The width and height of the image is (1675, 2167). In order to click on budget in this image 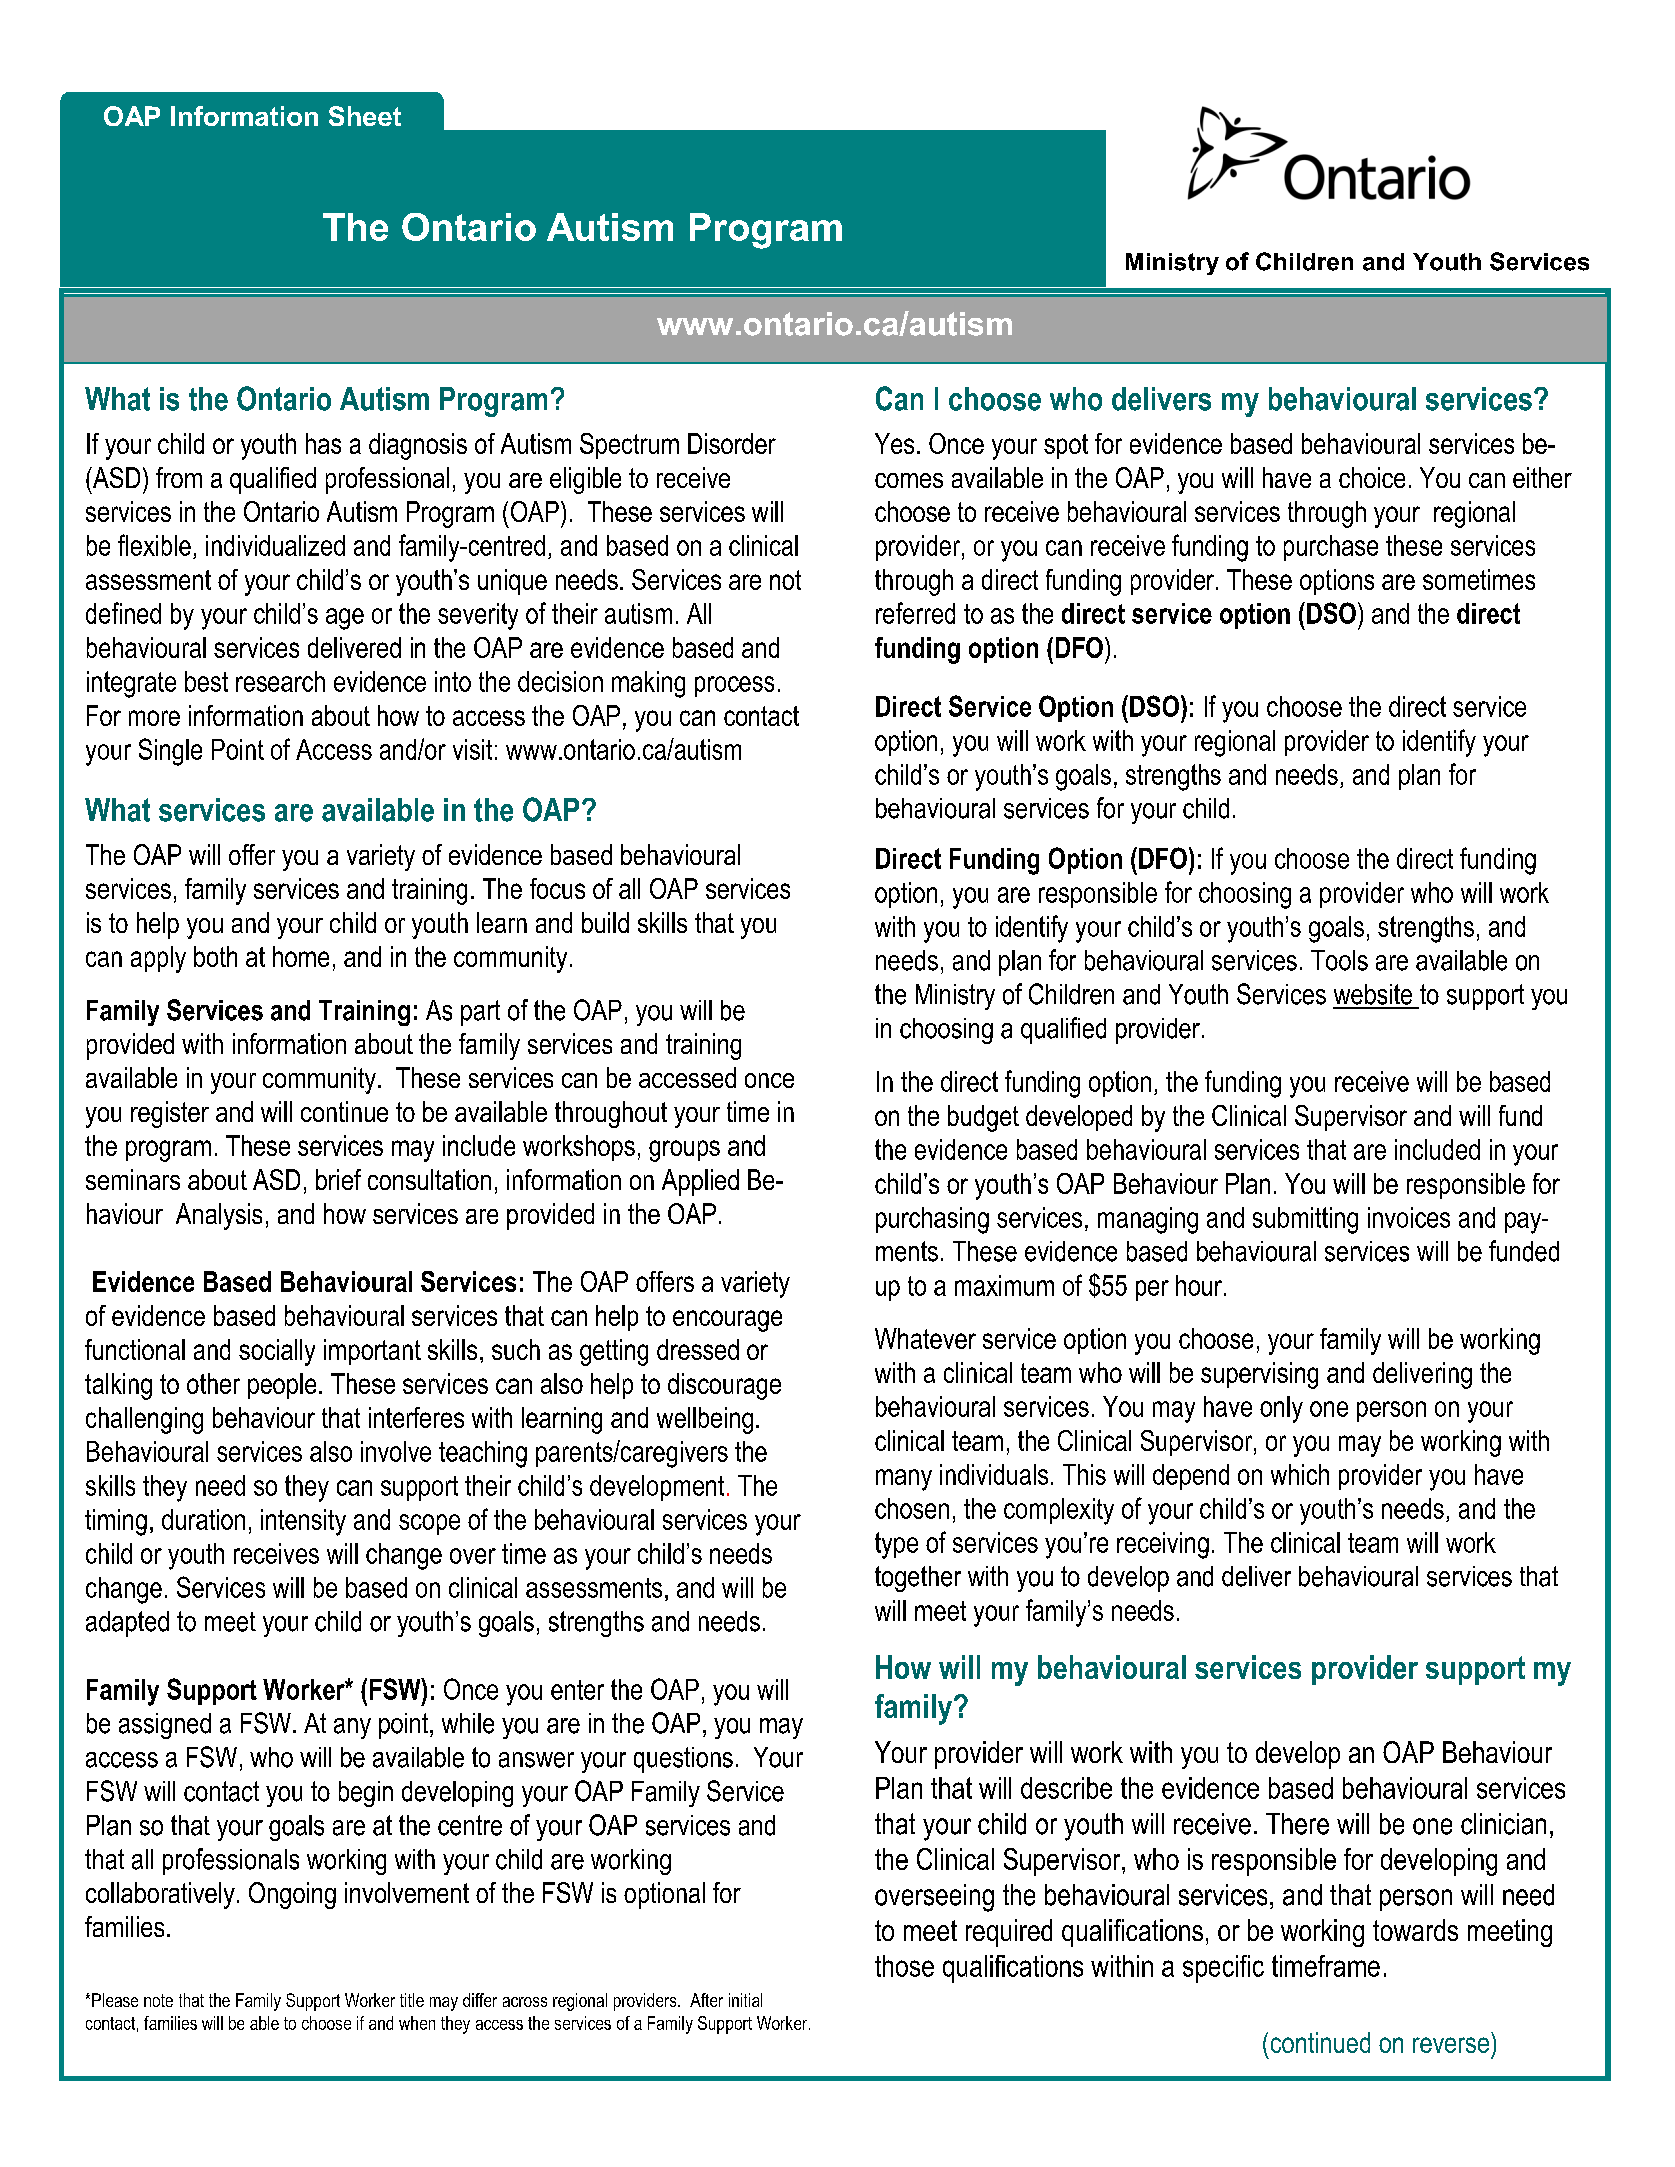, I will do `click(983, 1118)`.
